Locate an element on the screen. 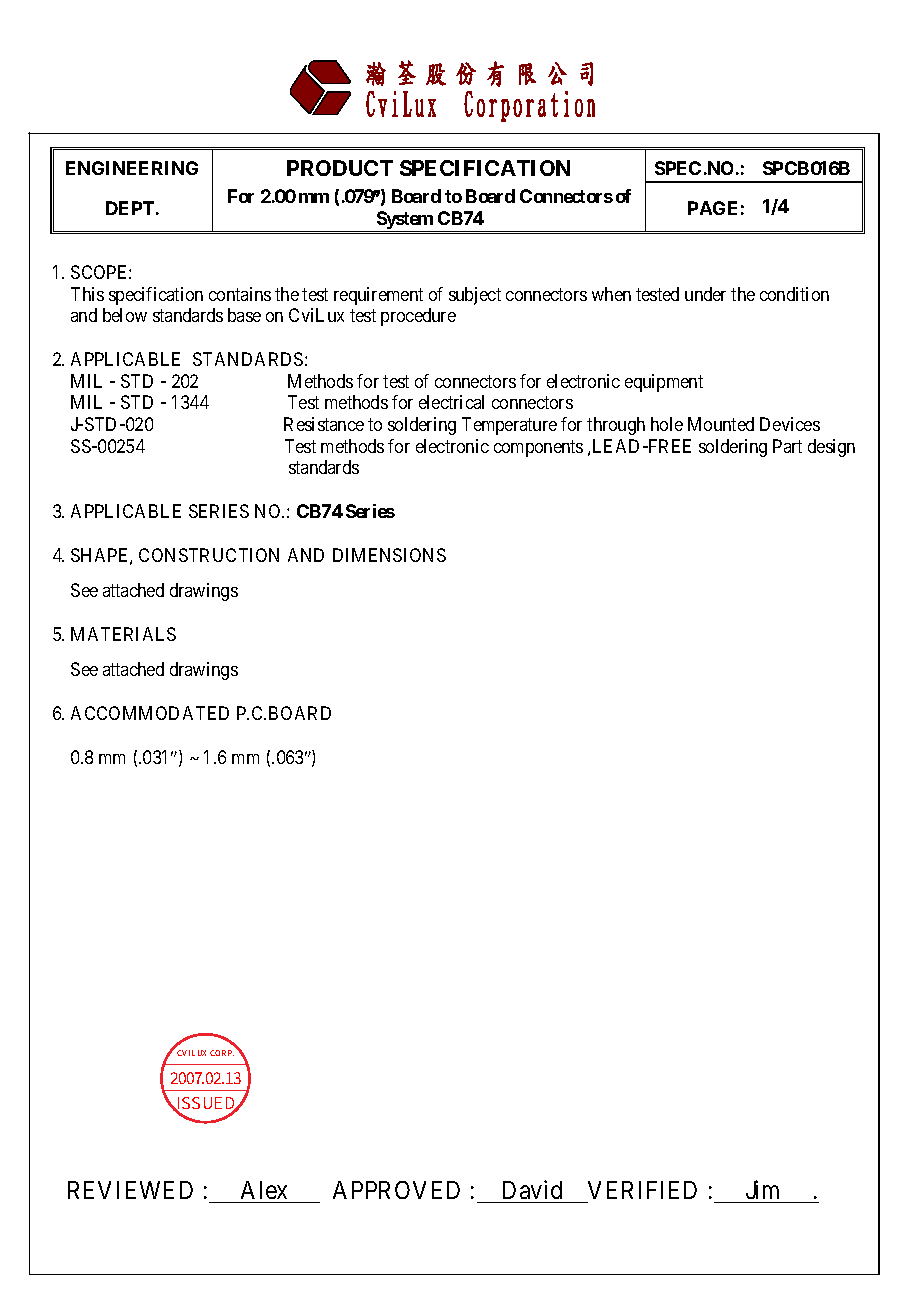 This screenshot has width=924, height=1308. APPROVED is located at coordinates (396, 1190).
